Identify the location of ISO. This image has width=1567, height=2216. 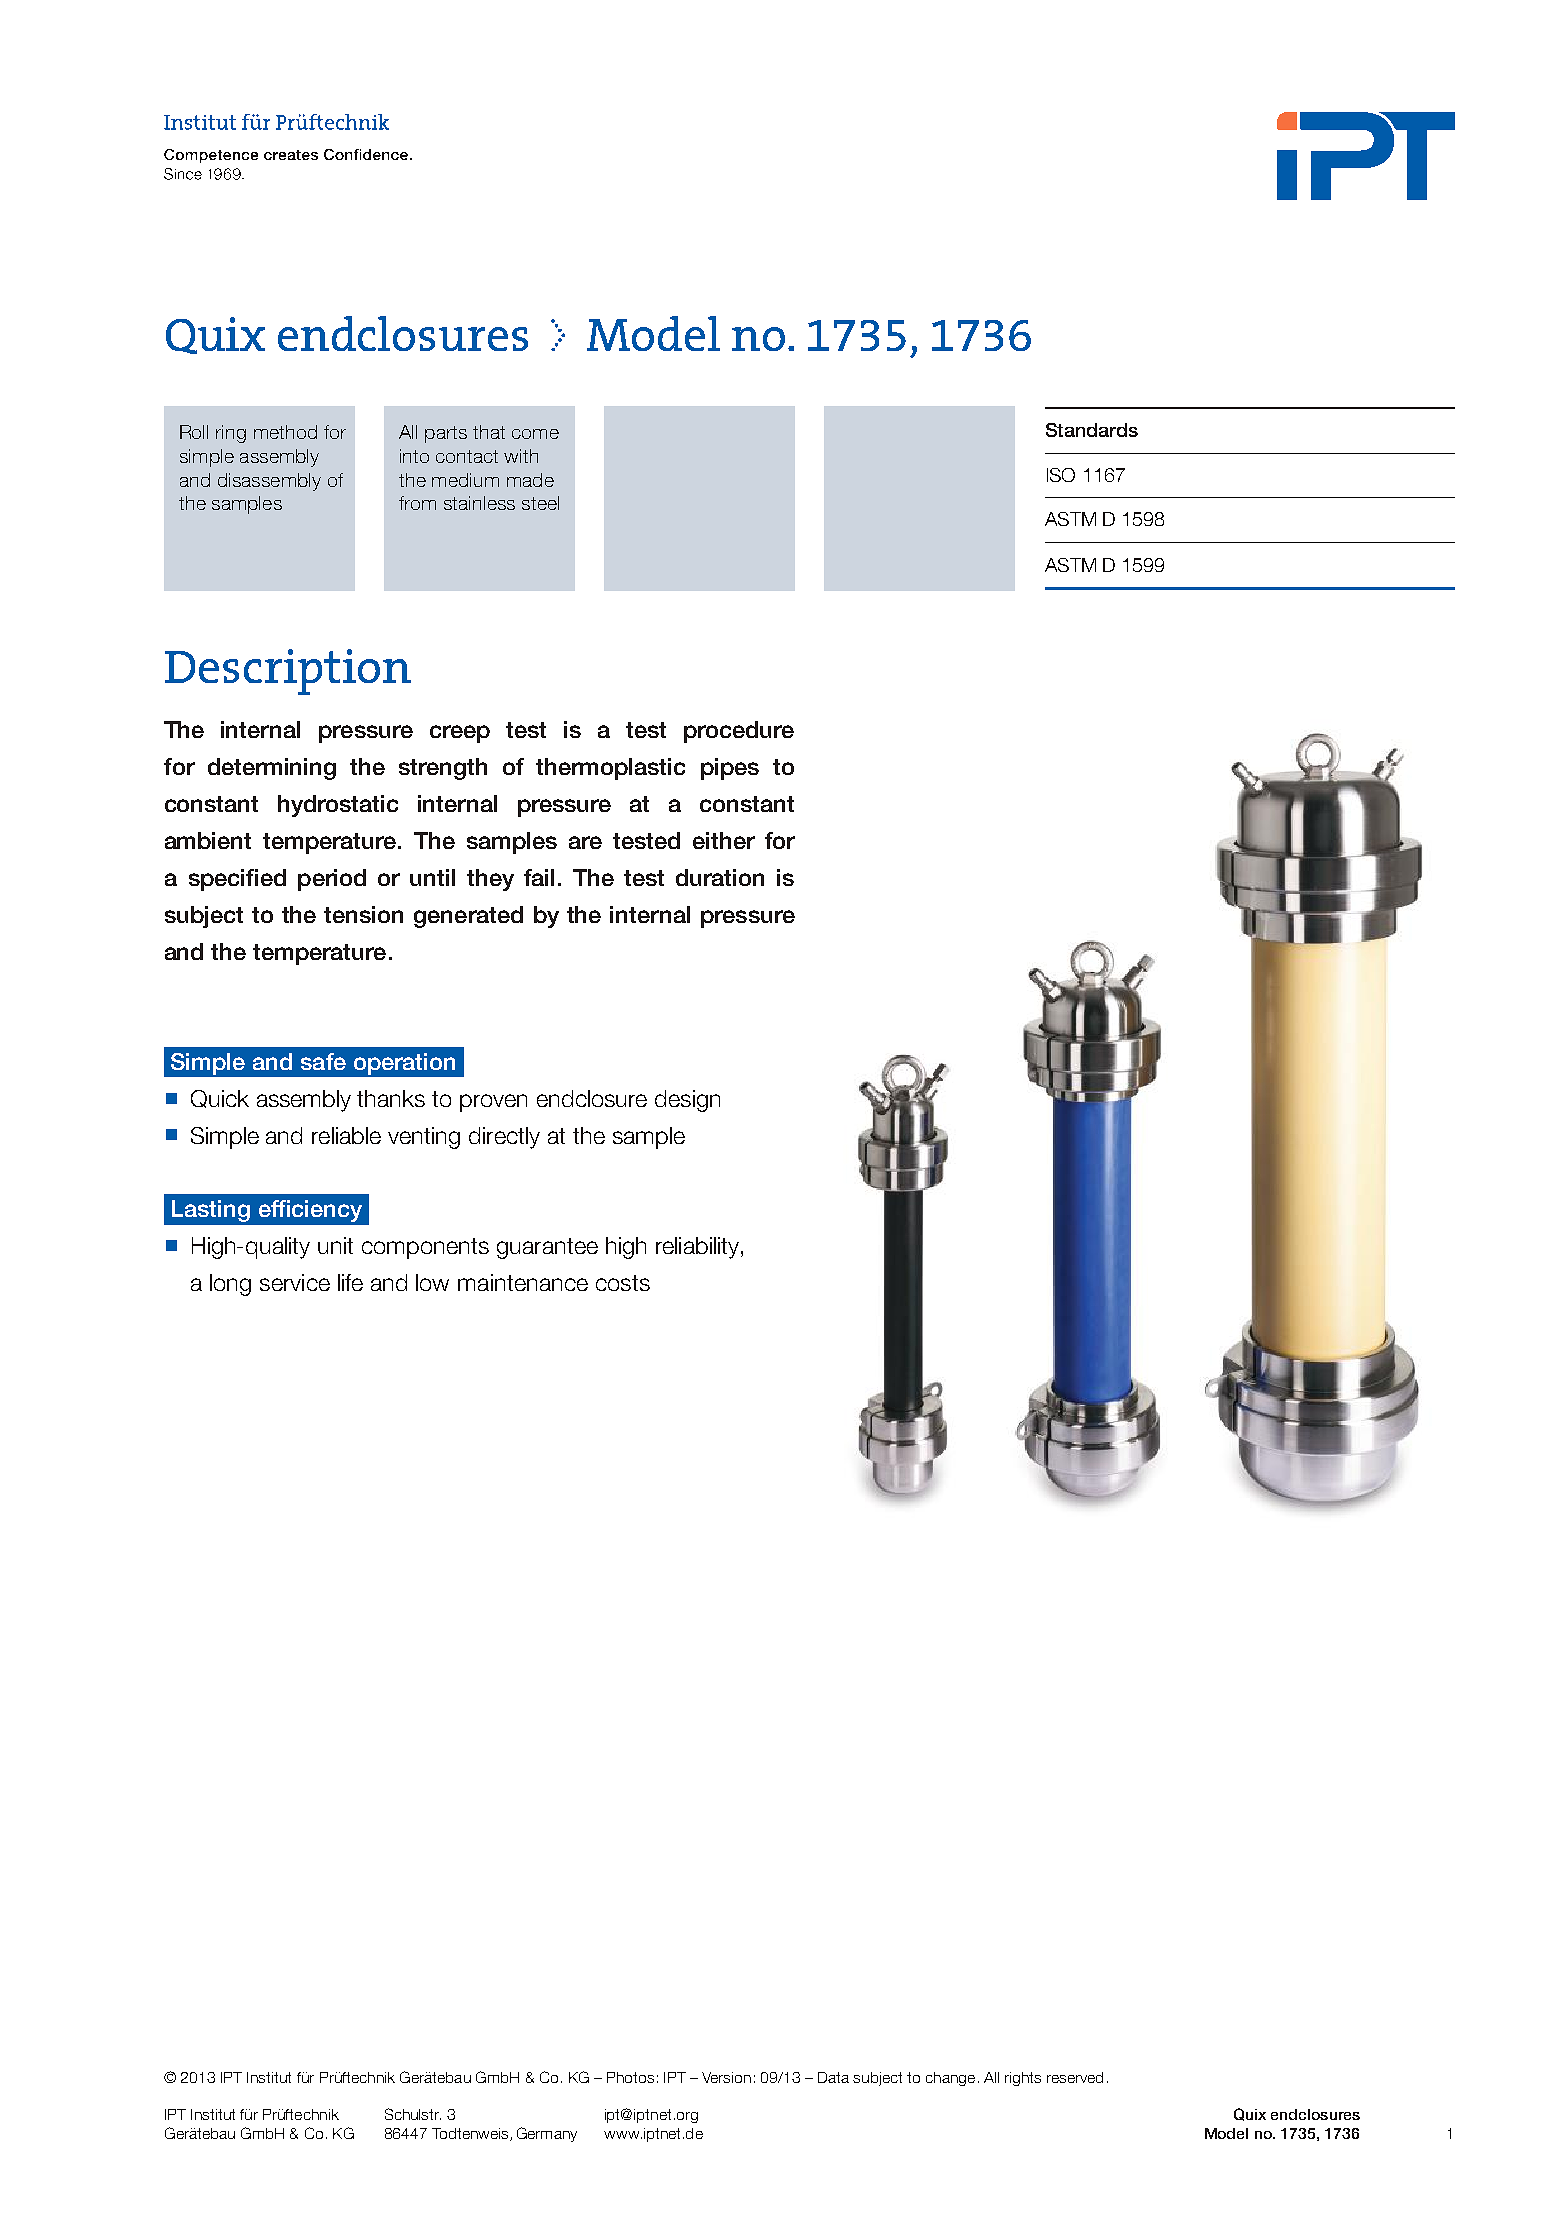
(1061, 475).
